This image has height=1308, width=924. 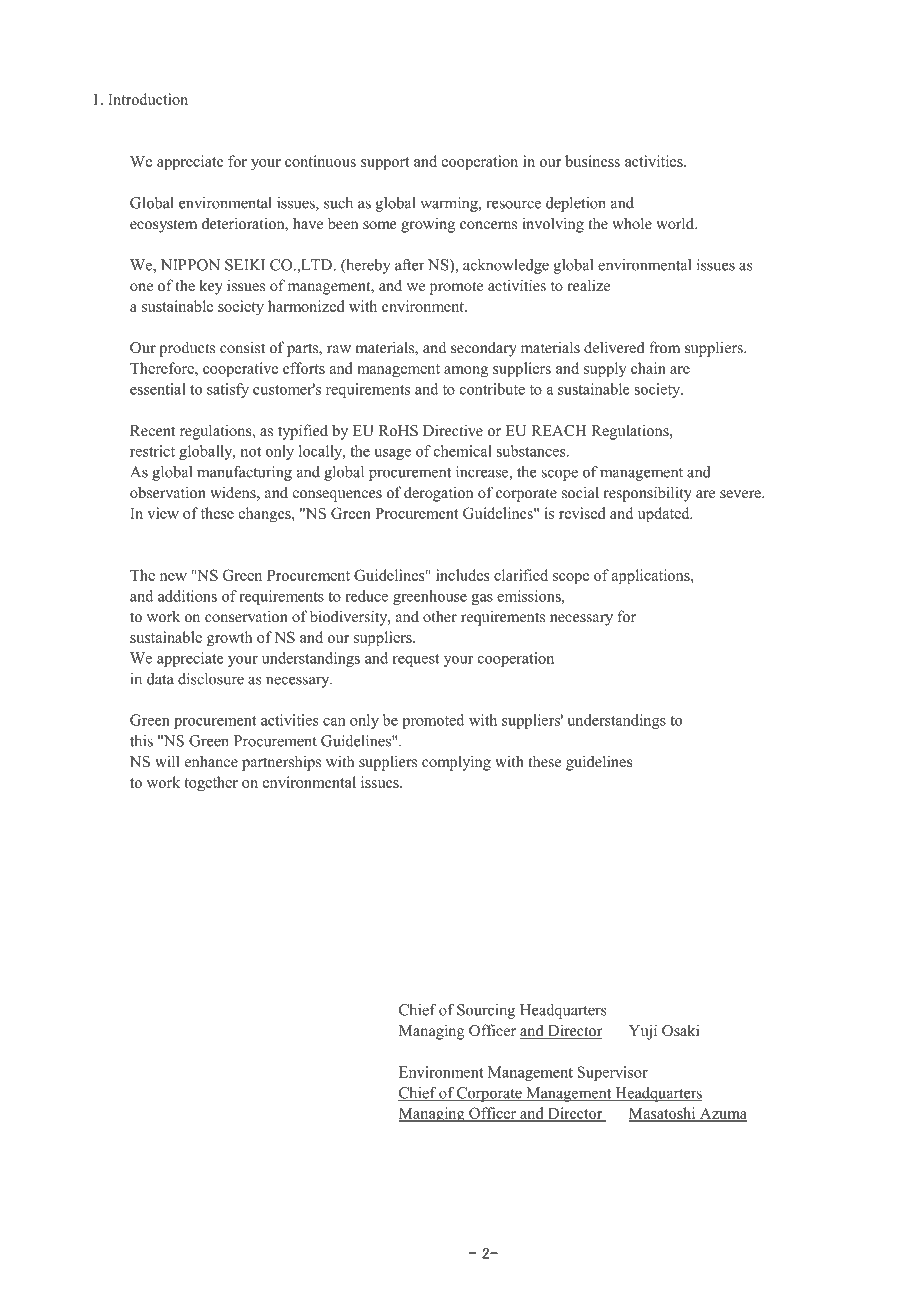 I want to click on support, so click(x=385, y=164).
